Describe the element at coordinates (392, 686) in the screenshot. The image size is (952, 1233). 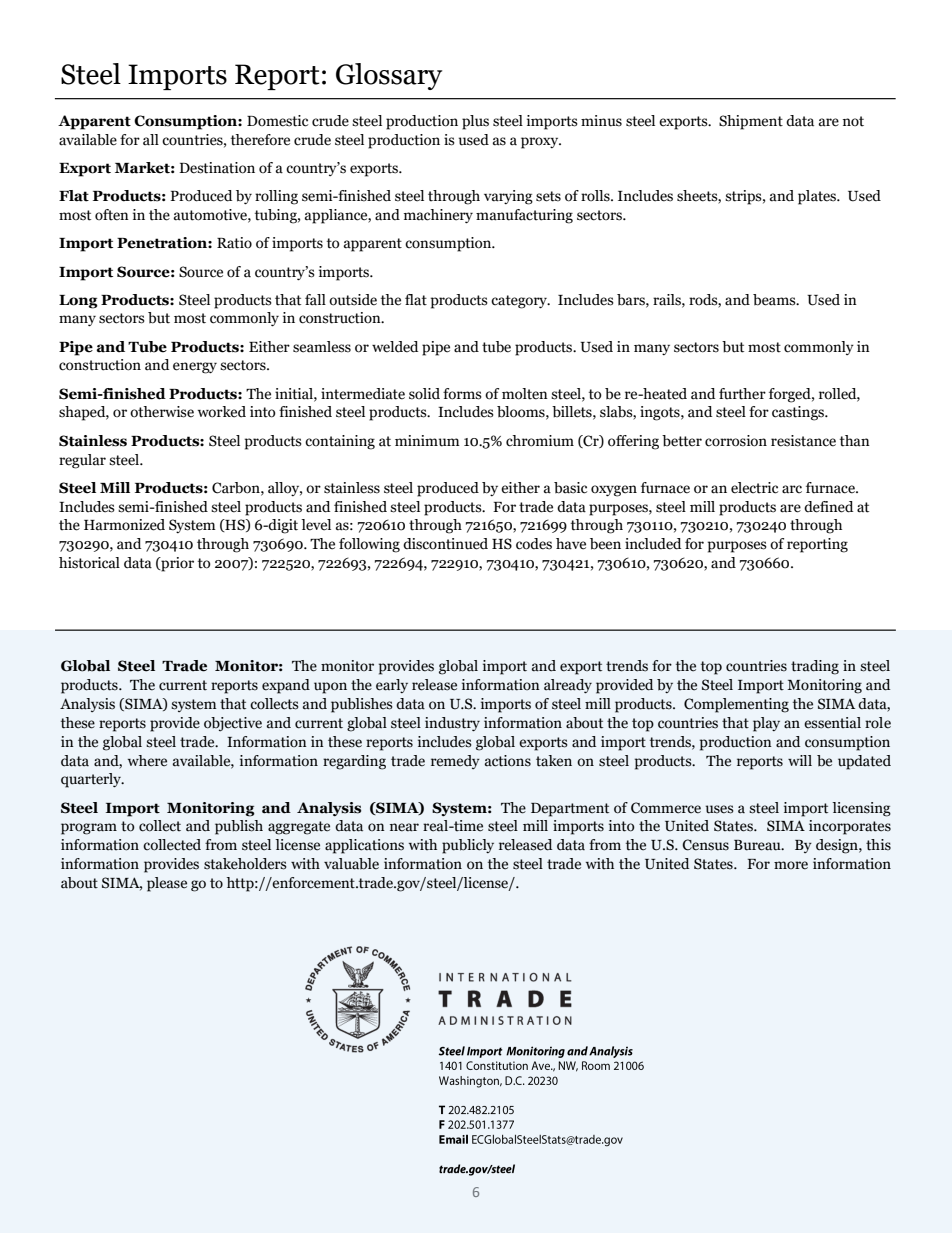
I see `early` at that location.
